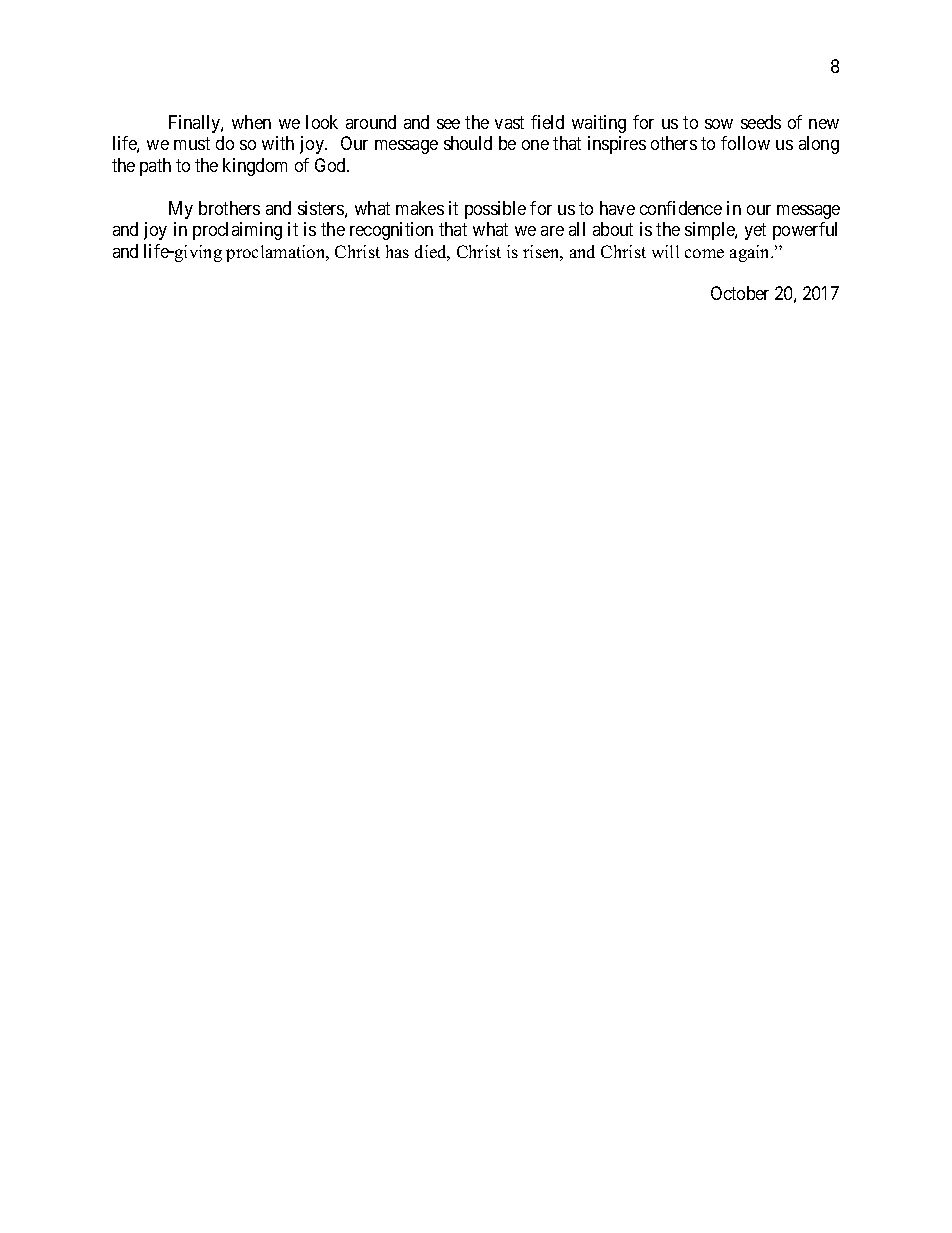 The height and width of the screenshot is (1233, 952). What do you see at coordinates (719, 124) in the screenshot?
I see `sow` at bounding box center [719, 124].
